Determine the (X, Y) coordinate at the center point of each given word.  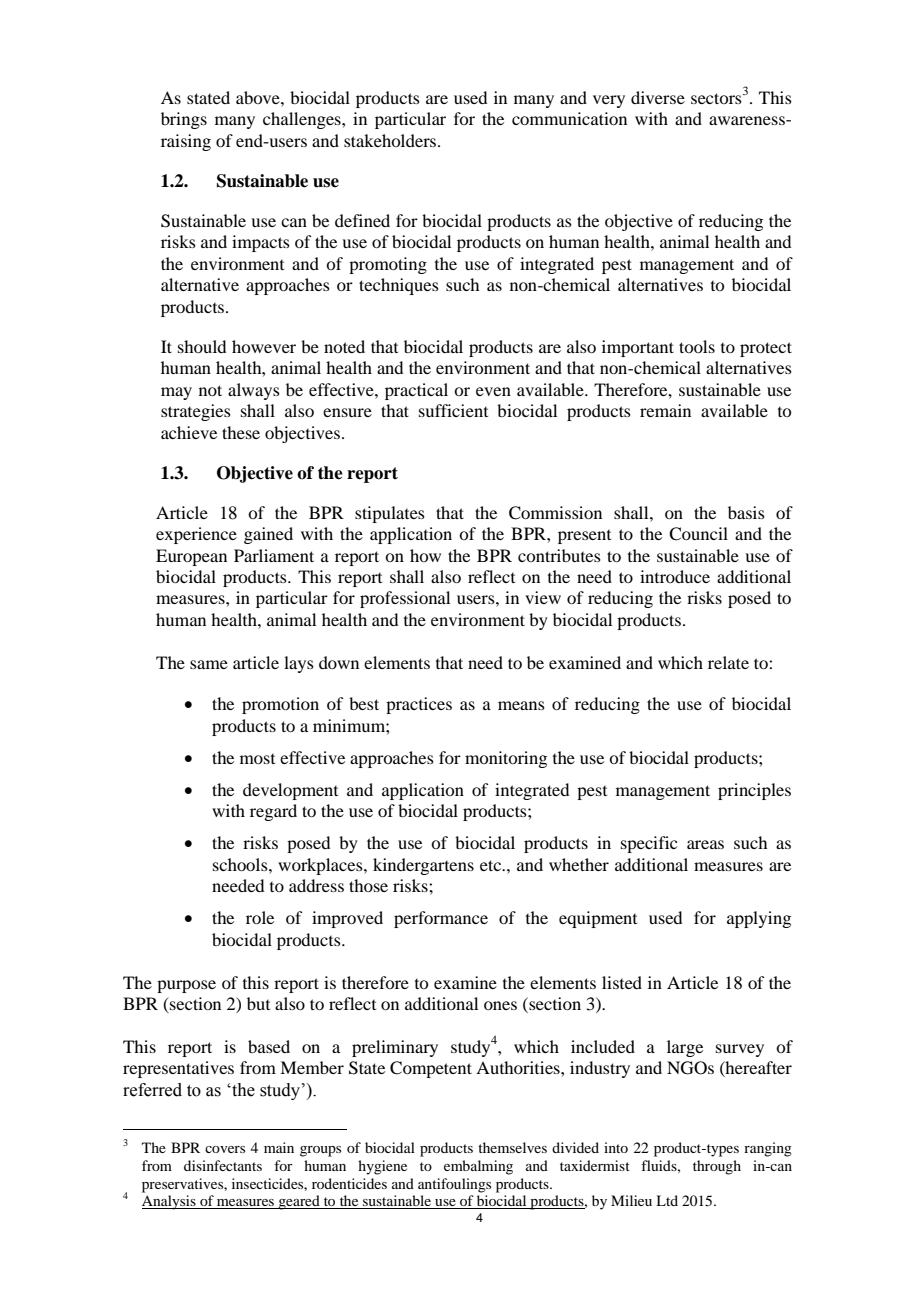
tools (697, 346)
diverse (658, 97)
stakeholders (391, 140)
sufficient (453, 410)
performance (441, 919)
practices (419, 705)
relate (728, 662)
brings (184, 120)
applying (759, 919)
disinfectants (223, 1165)
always (254, 391)
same (209, 664)
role (260, 917)
